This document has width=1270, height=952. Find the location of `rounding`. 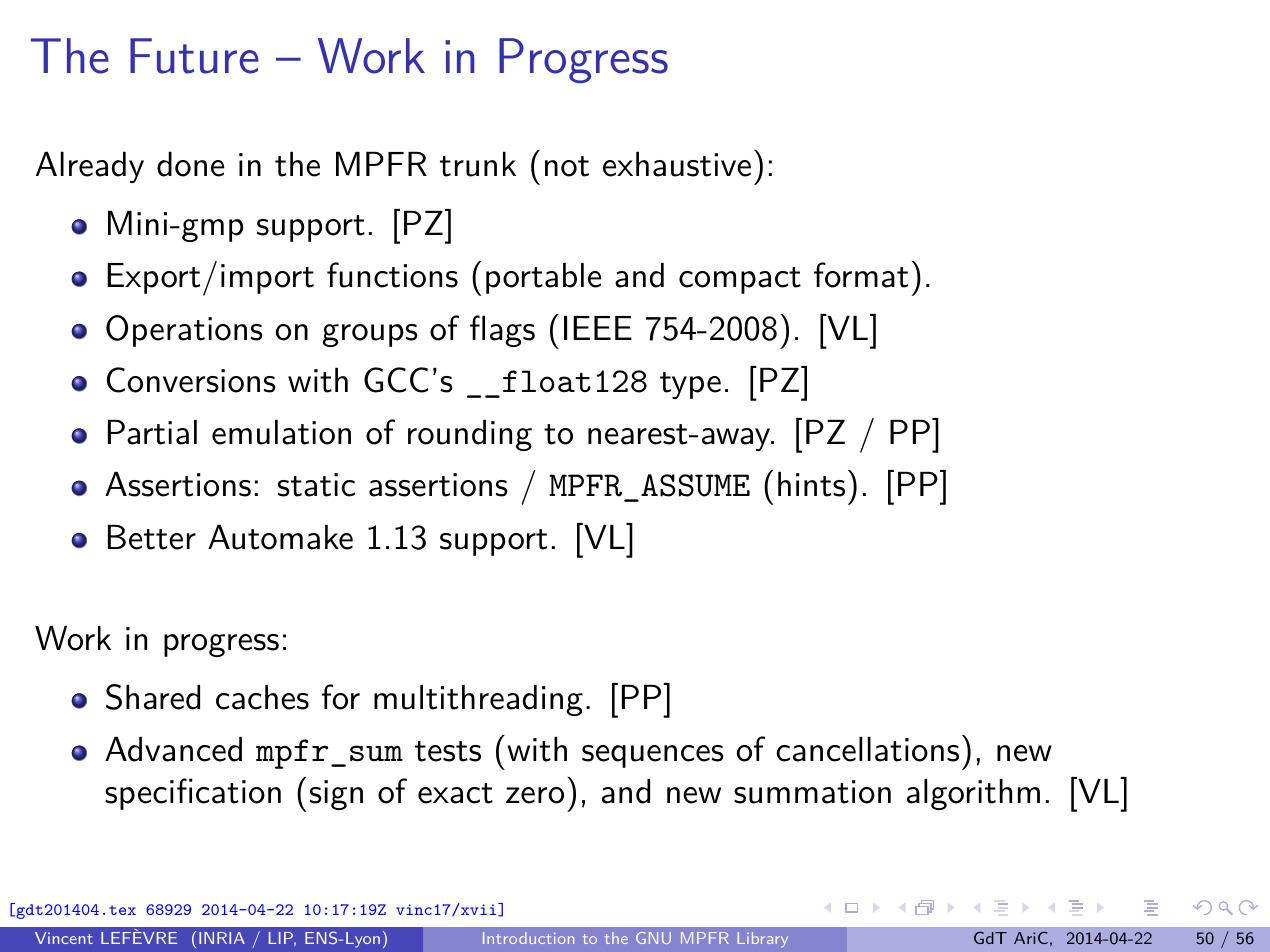

rounding is located at coordinates (470, 435).
